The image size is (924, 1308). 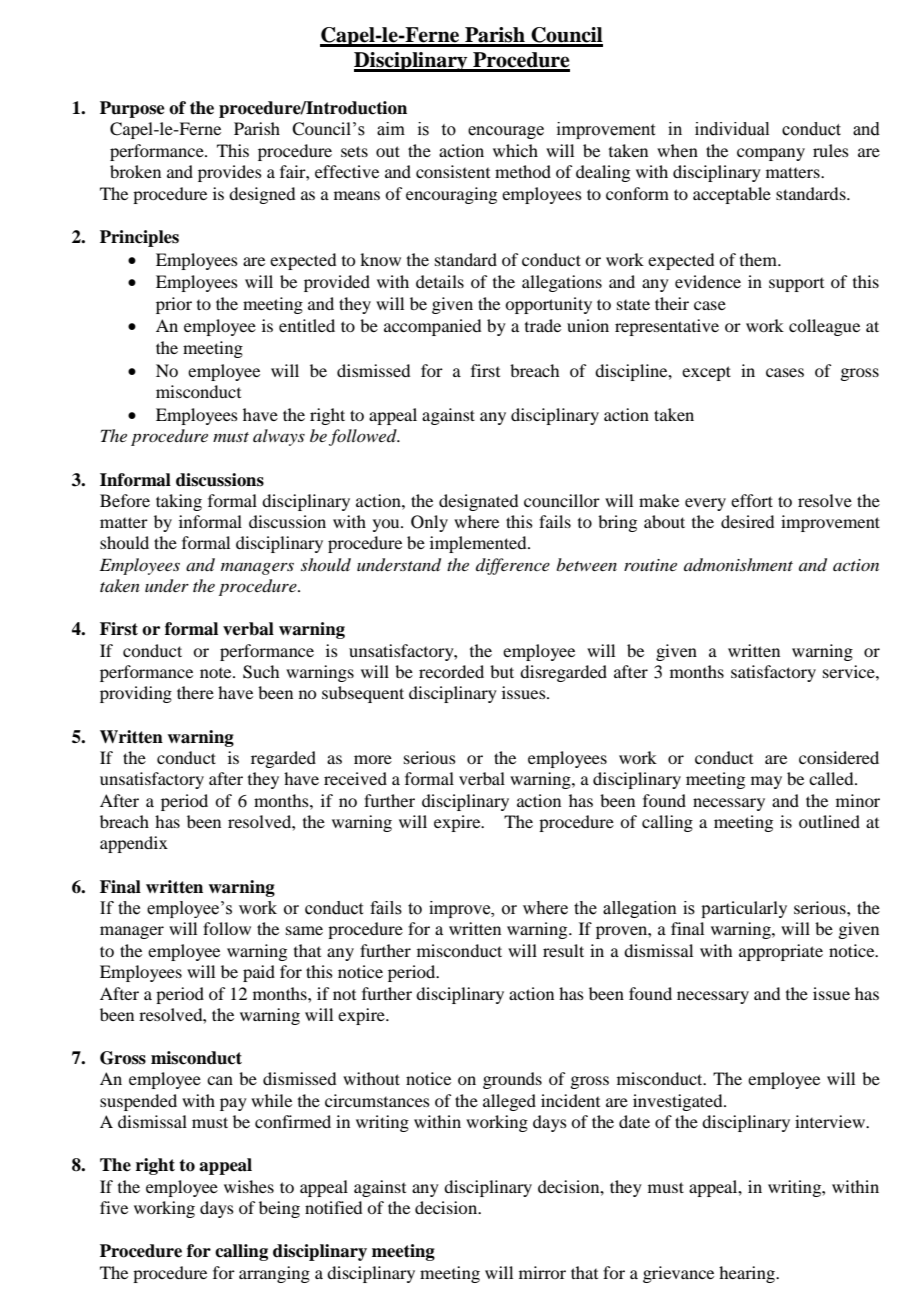 I want to click on wishes, so click(x=249, y=1186).
